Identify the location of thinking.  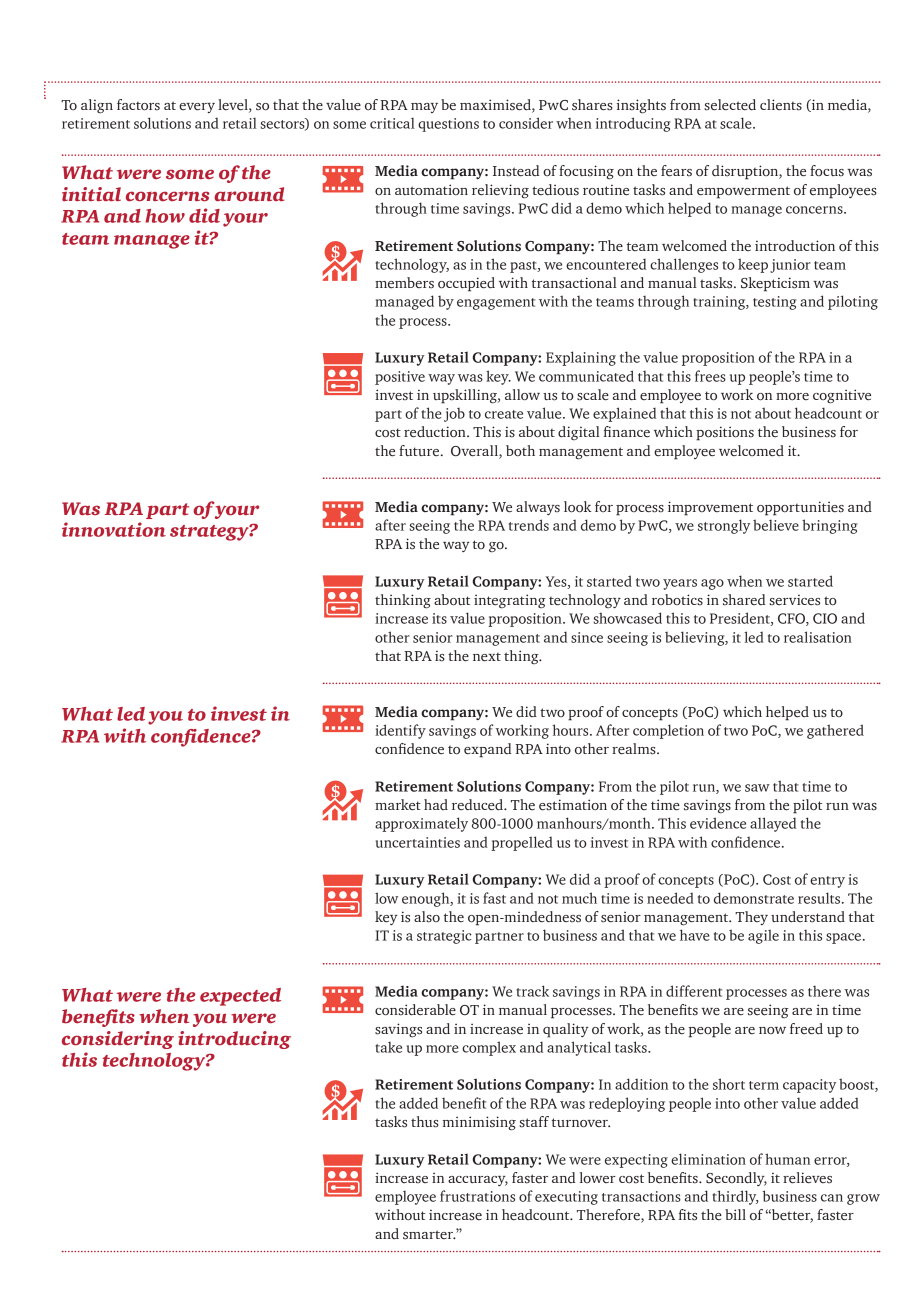
(403, 601).
